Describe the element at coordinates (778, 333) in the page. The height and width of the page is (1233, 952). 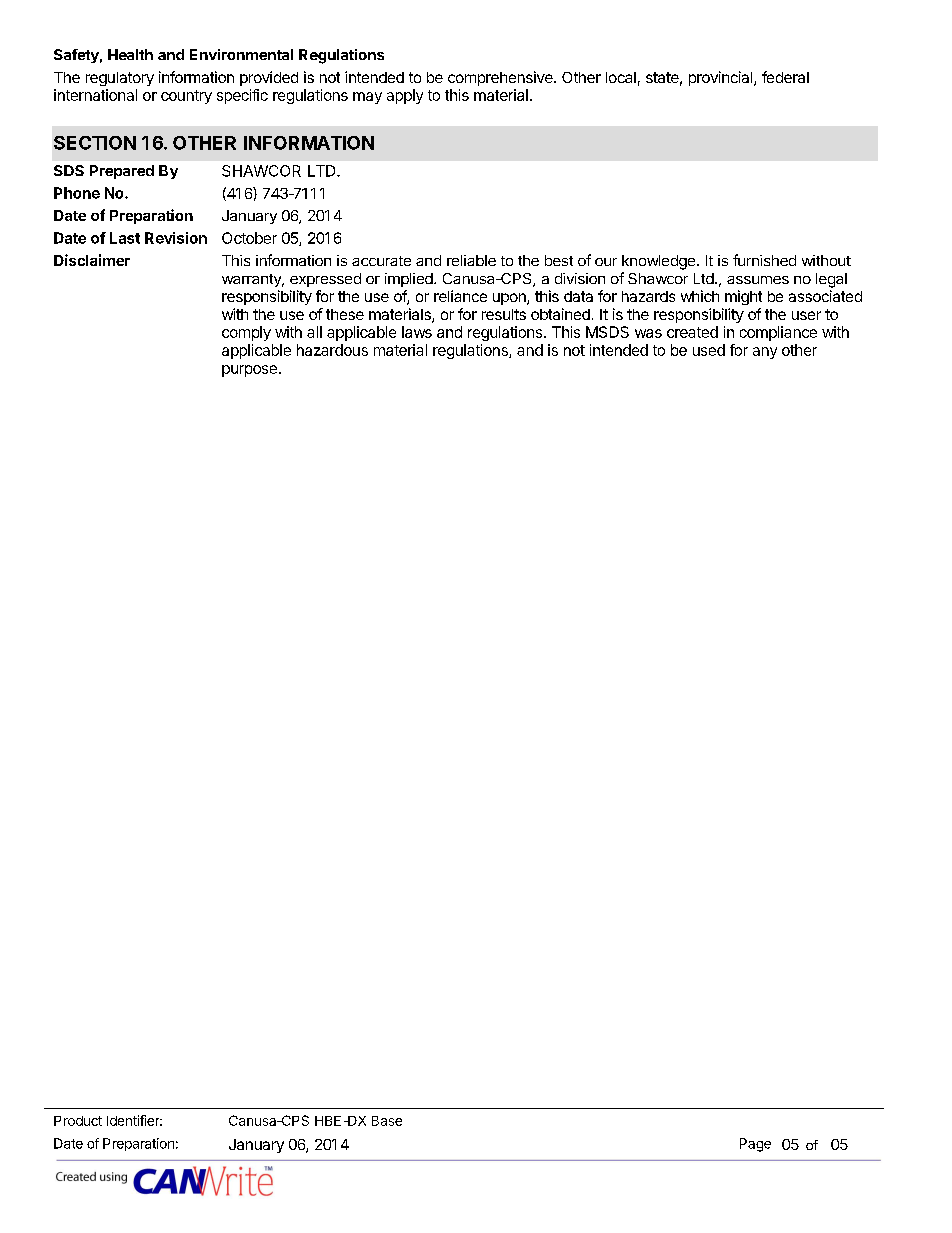
I see `compliance` at that location.
